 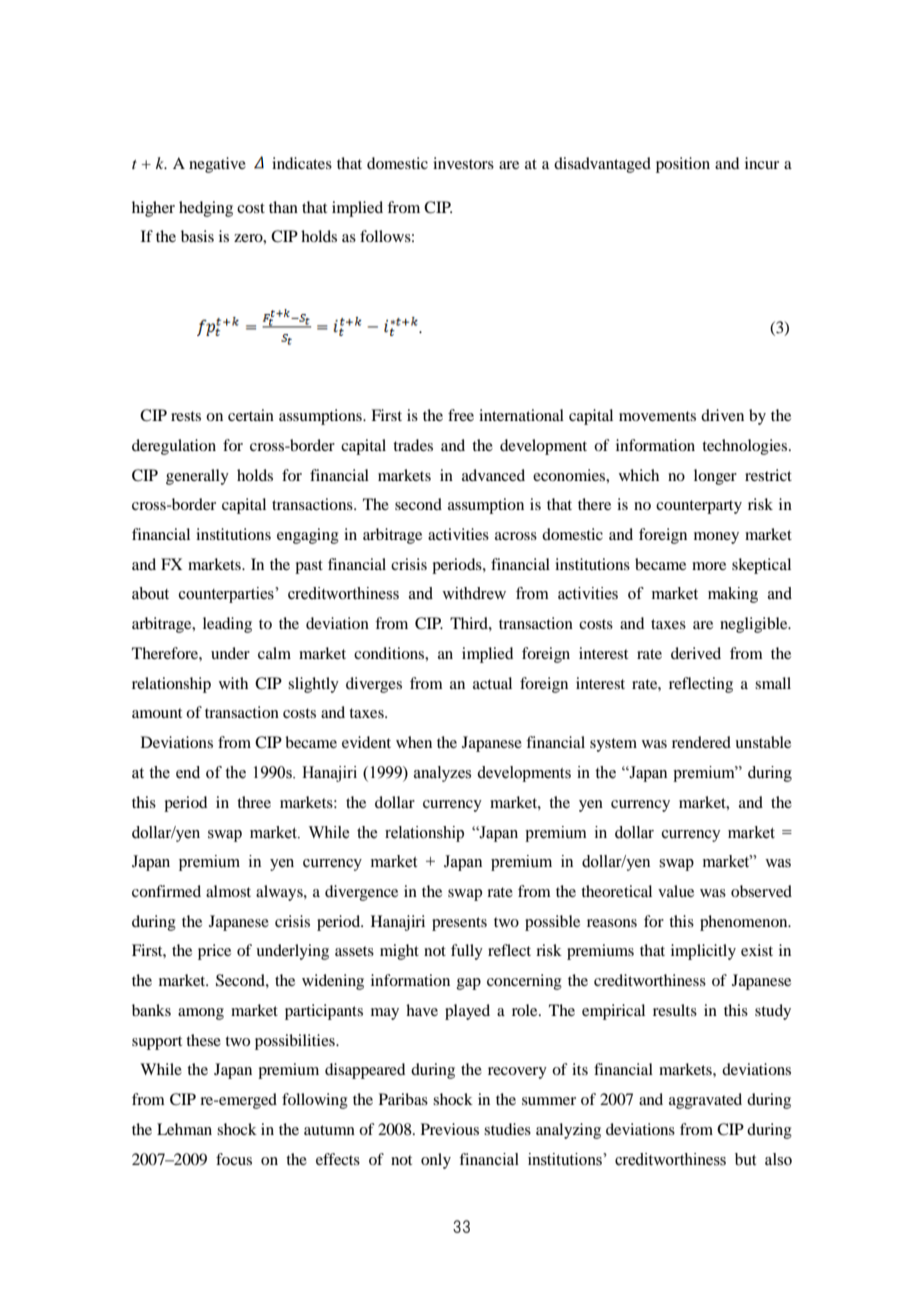 I want to click on value, so click(x=676, y=891).
